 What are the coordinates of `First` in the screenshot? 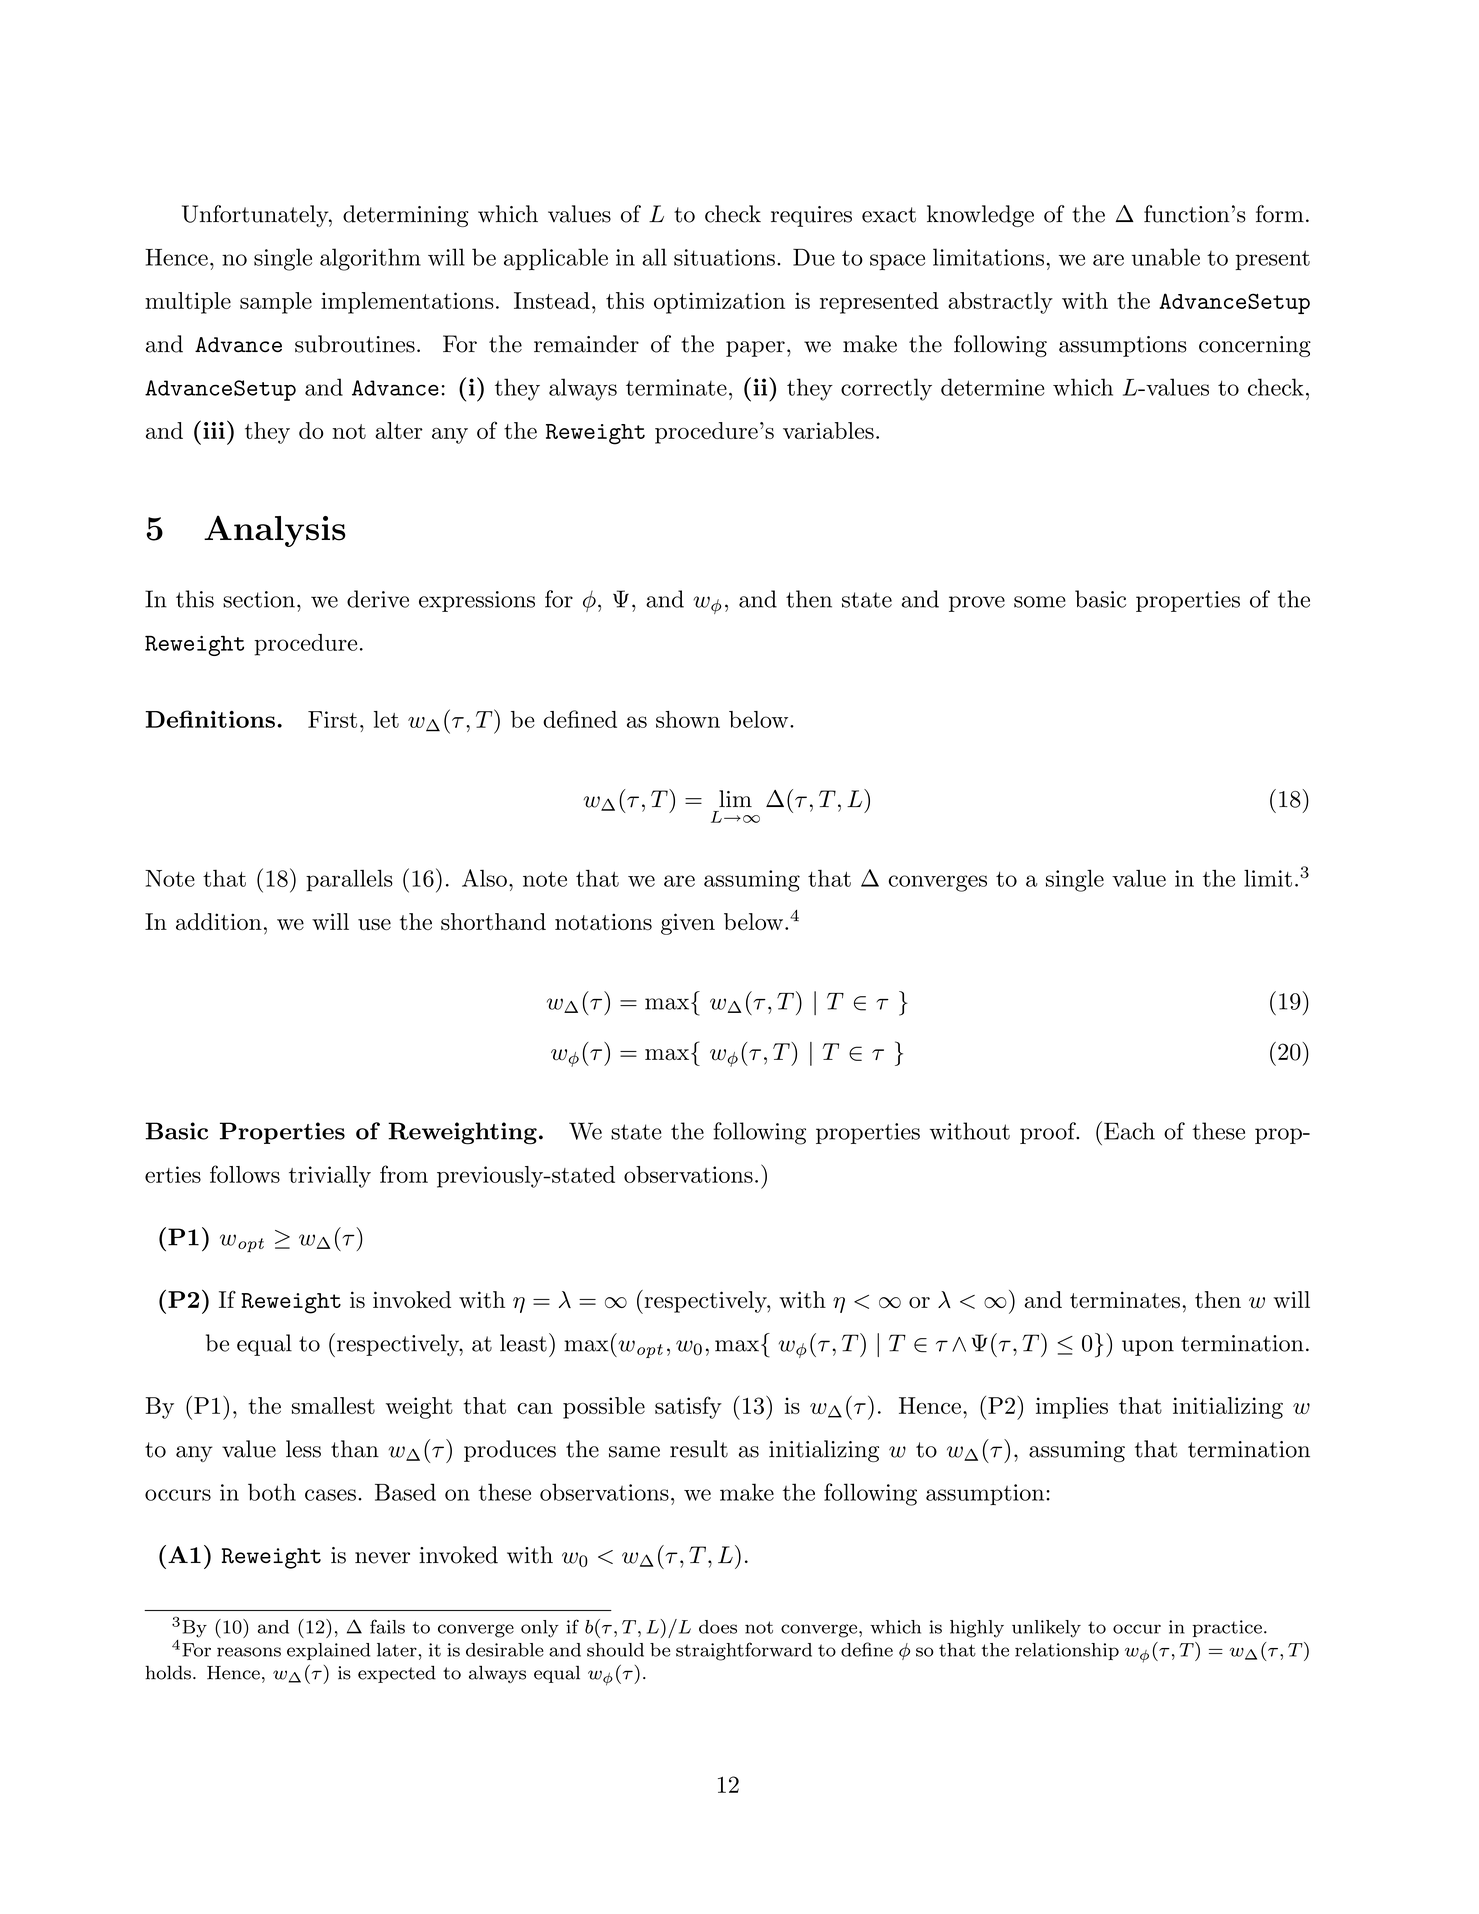 It's located at (332, 719).
